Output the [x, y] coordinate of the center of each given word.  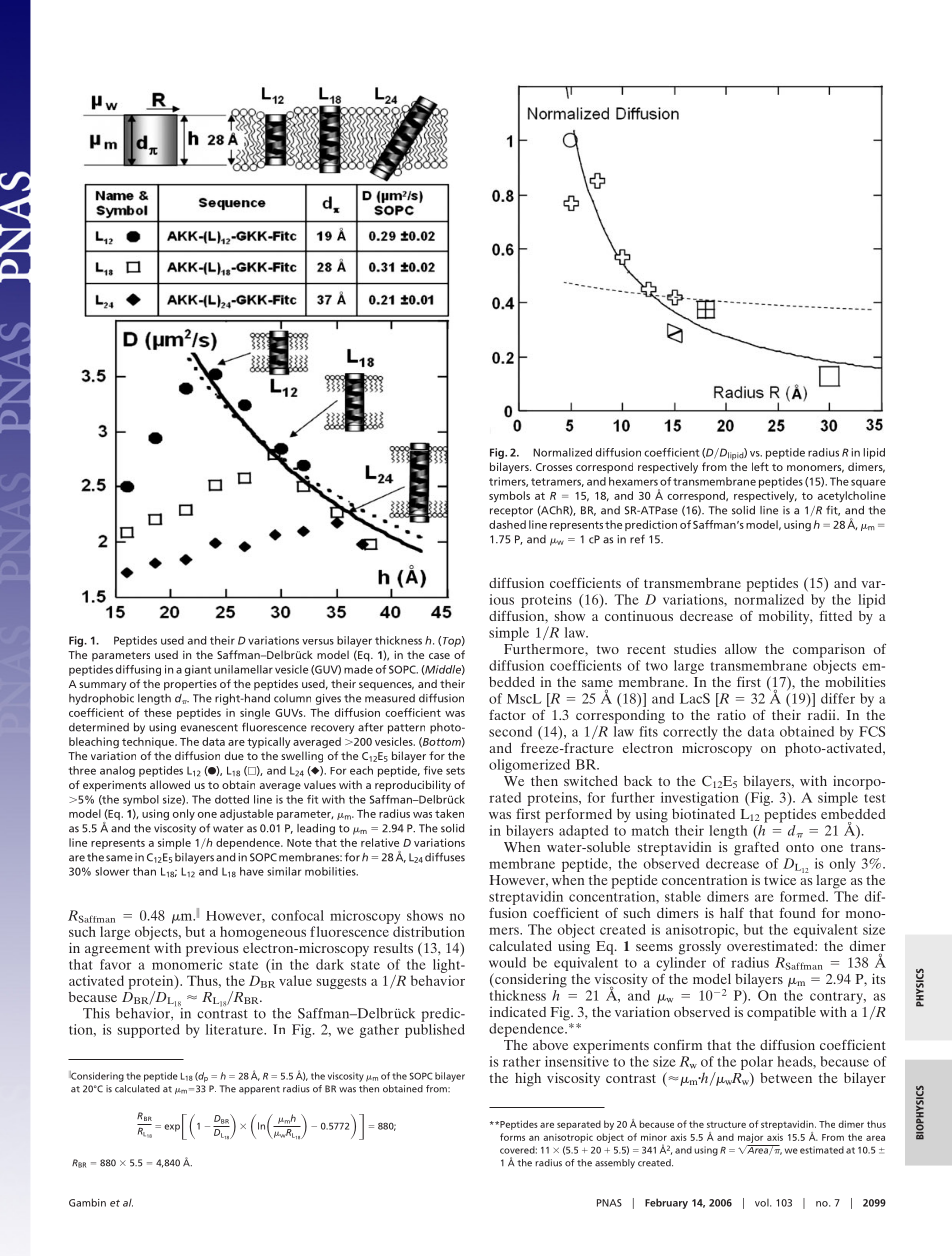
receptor [511, 512]
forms [512, 1137]
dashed [507, 524]
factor [507, 715]
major [750, 1138]
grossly [700, 948]
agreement [117, 950]
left [760, 466]
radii [823, 715]
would [507, 962]
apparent [259, 1090]
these [158, 712]
